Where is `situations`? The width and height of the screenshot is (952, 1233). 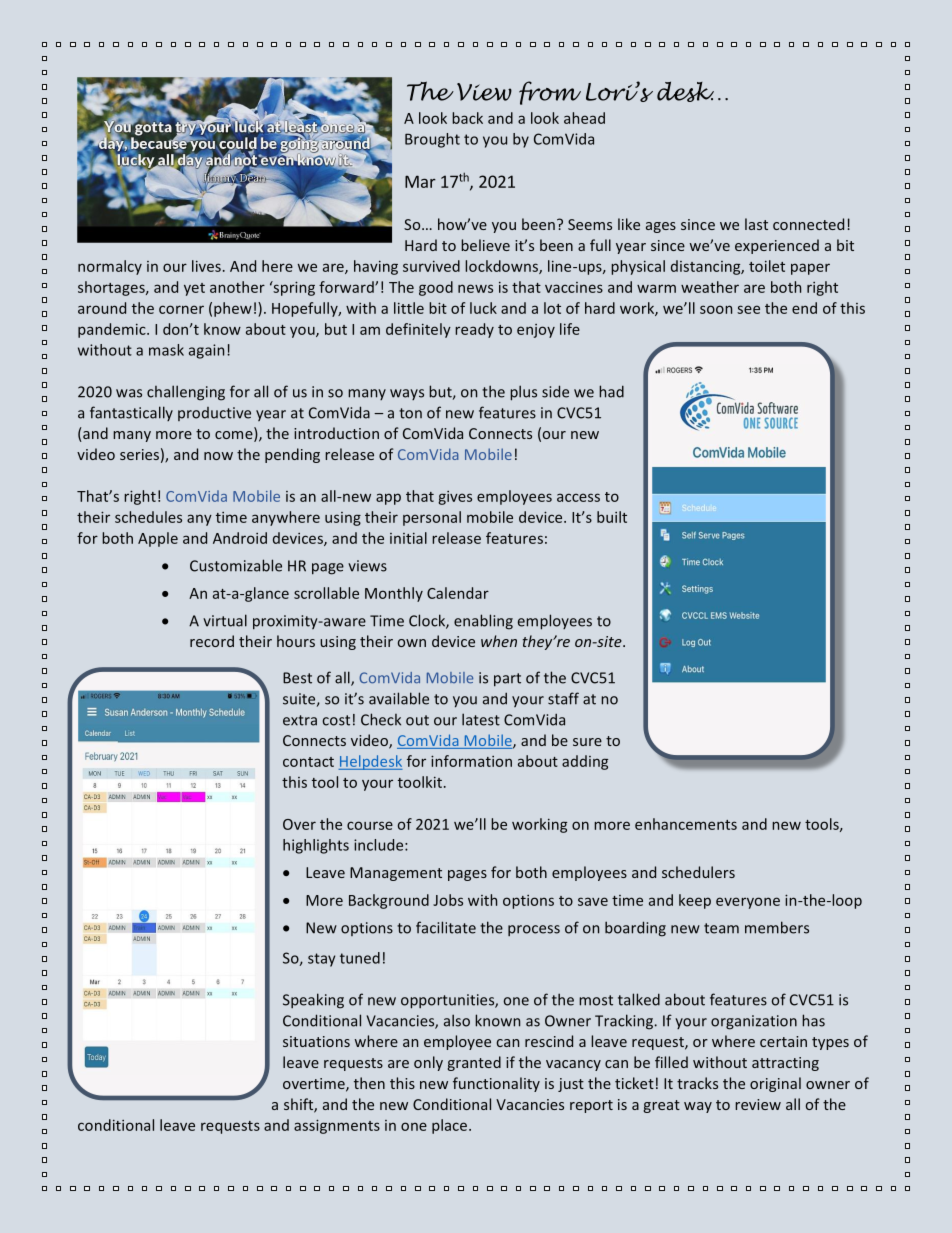 situations is located at coordinates (316, 1041).
